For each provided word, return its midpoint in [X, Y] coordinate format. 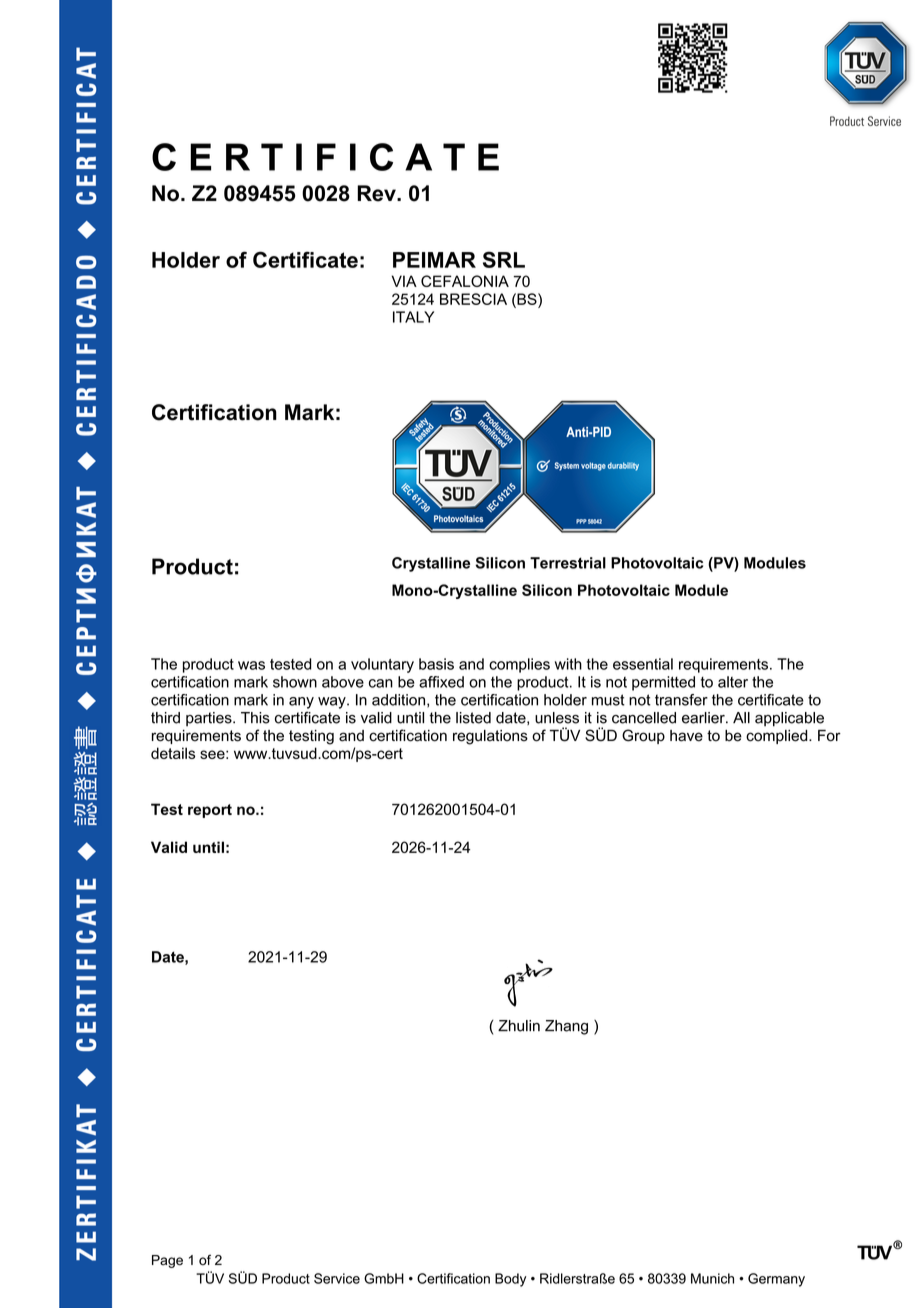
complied [778, 737]
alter [733, 682]
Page [167, 1261]
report [210, 811]
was [251, 665]
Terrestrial [568, 563]
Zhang [566, 1027]
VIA [404, 281]
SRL [504, 259]
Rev [377, 193]
